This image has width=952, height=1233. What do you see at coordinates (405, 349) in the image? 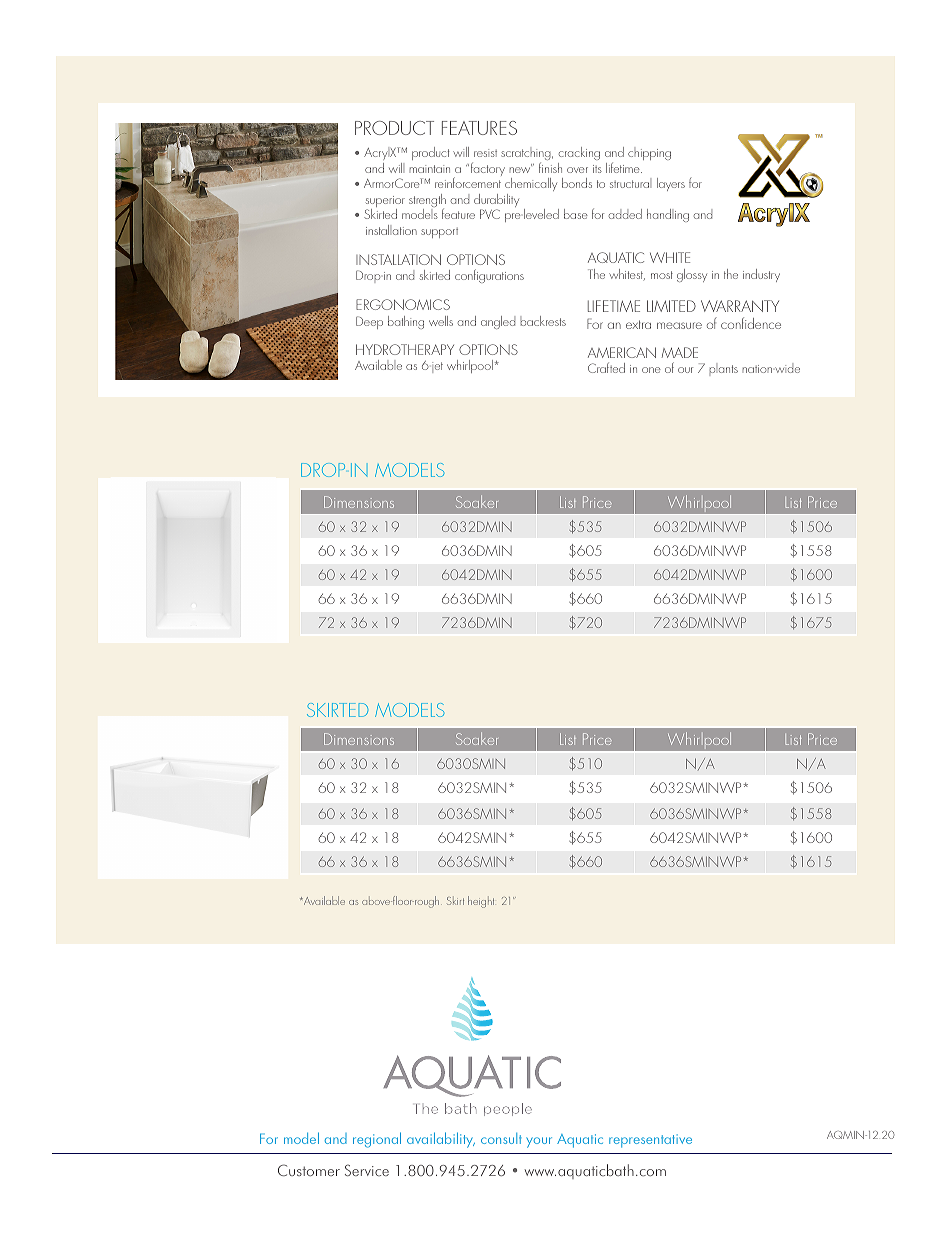
I see `HYDROTHERAPY` at bounding box center [405, 349].
